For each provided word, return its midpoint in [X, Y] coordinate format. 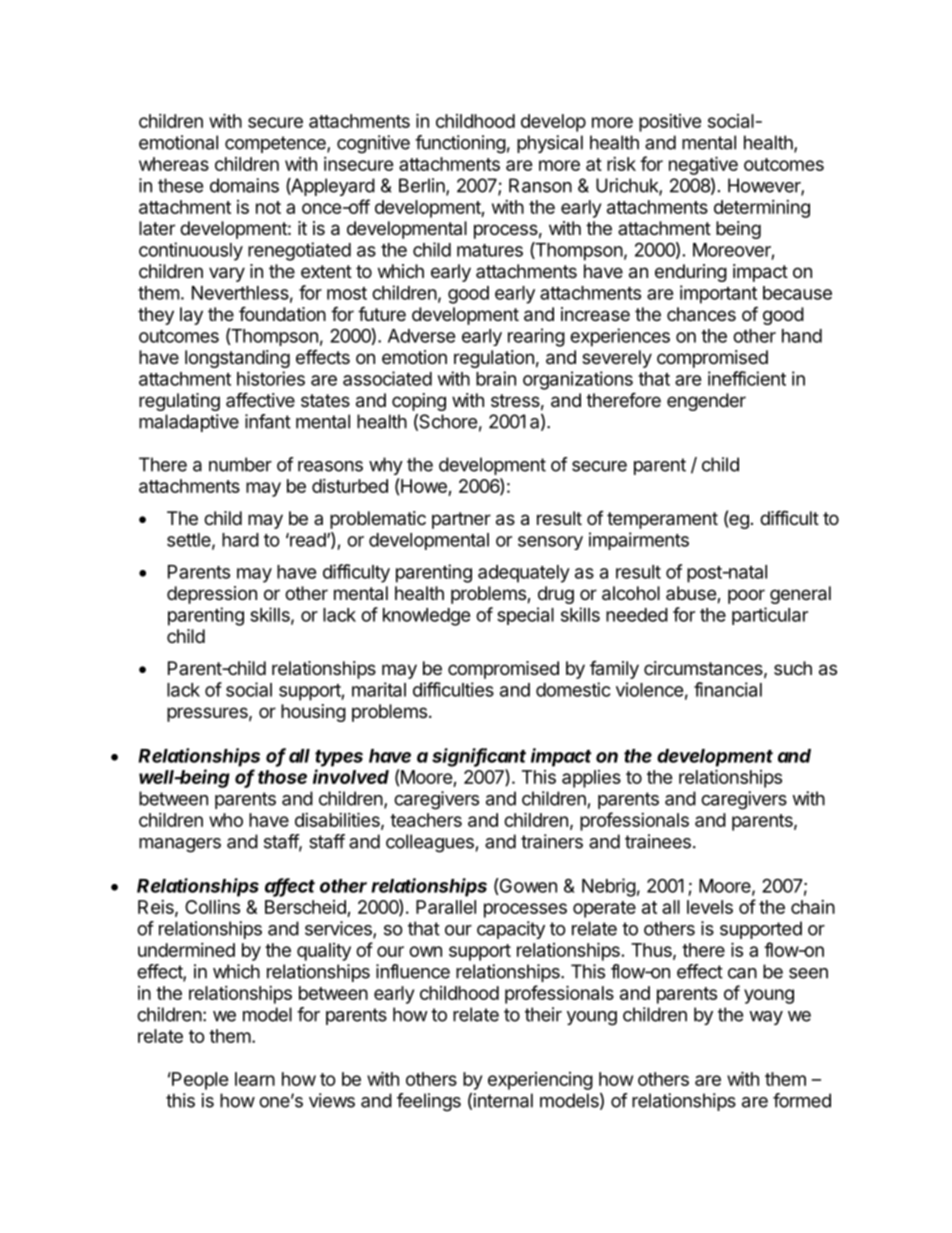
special [525, 616]
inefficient [747, 378]
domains [244, 185]
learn [255, 1079]
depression [212, 595]
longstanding [237, 359]
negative [703, 165]
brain [496, 378]
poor [746, 596]
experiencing [540, 1081]
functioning [460, 144]
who [226, 820]
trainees [658, 841]
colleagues [430, 843]
